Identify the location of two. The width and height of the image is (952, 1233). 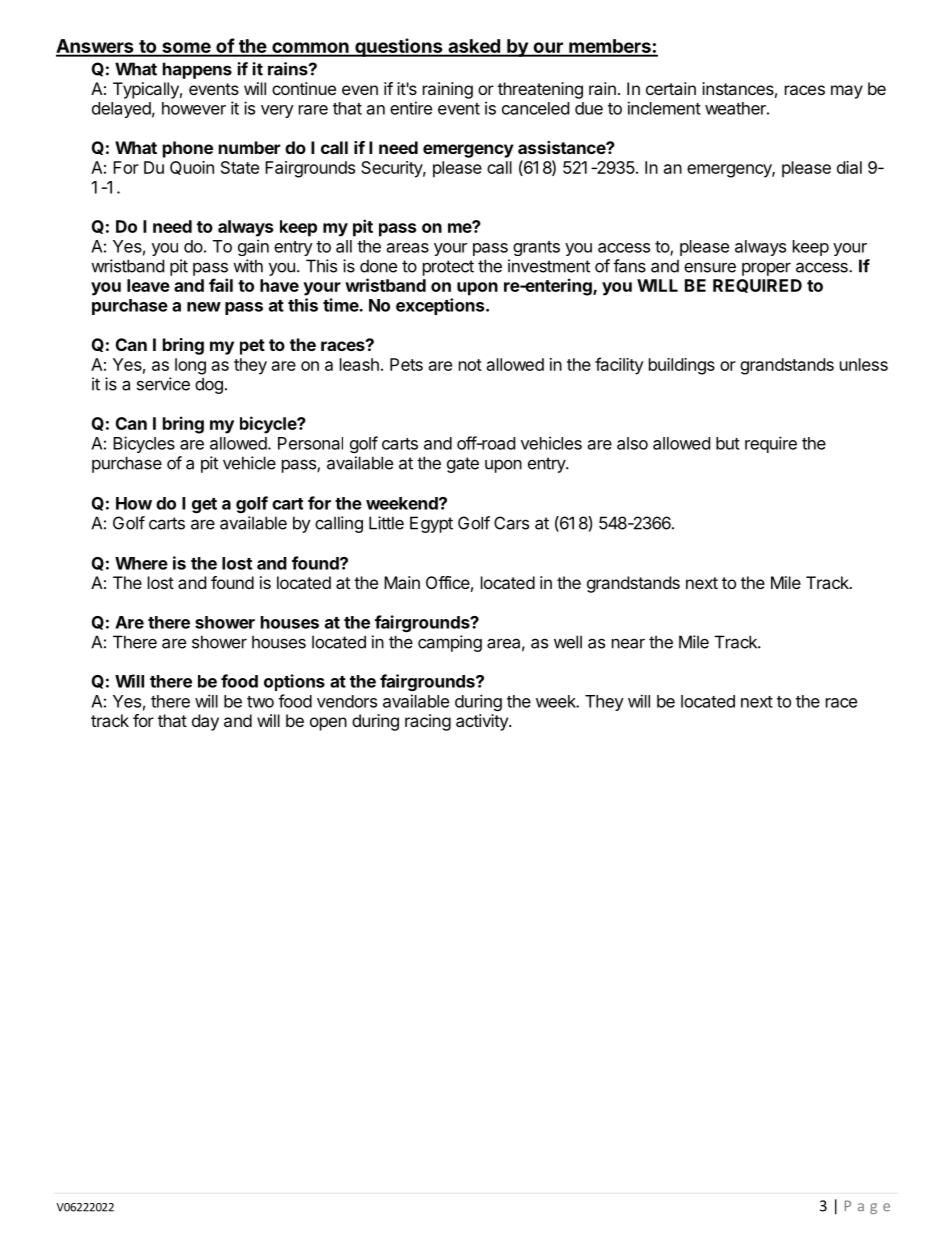
(260, 702).
